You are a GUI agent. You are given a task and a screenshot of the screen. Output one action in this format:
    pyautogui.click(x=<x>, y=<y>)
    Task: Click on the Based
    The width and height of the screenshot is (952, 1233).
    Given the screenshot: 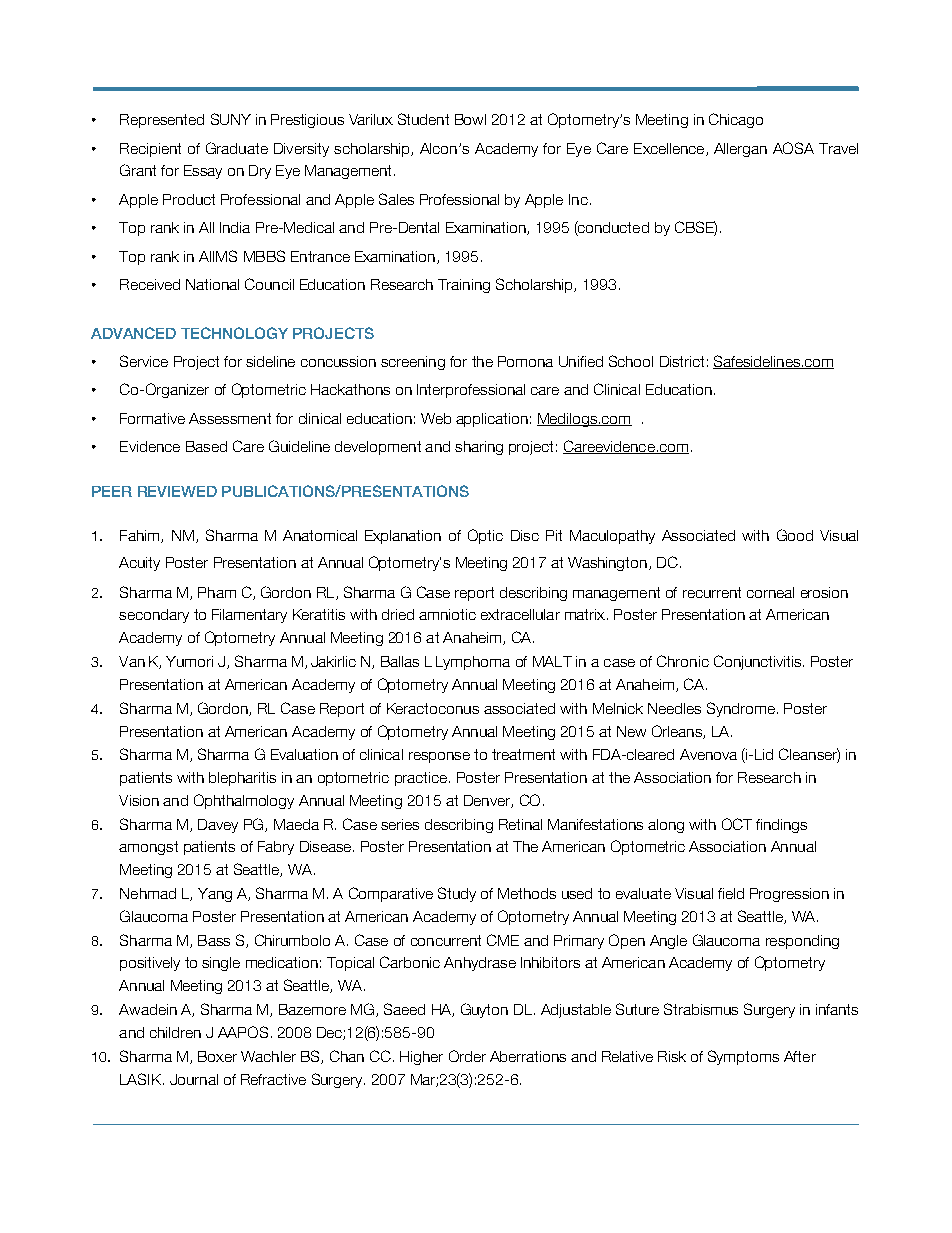 What is the action you would take?
    pyautogui.click(x=206, y=446)
